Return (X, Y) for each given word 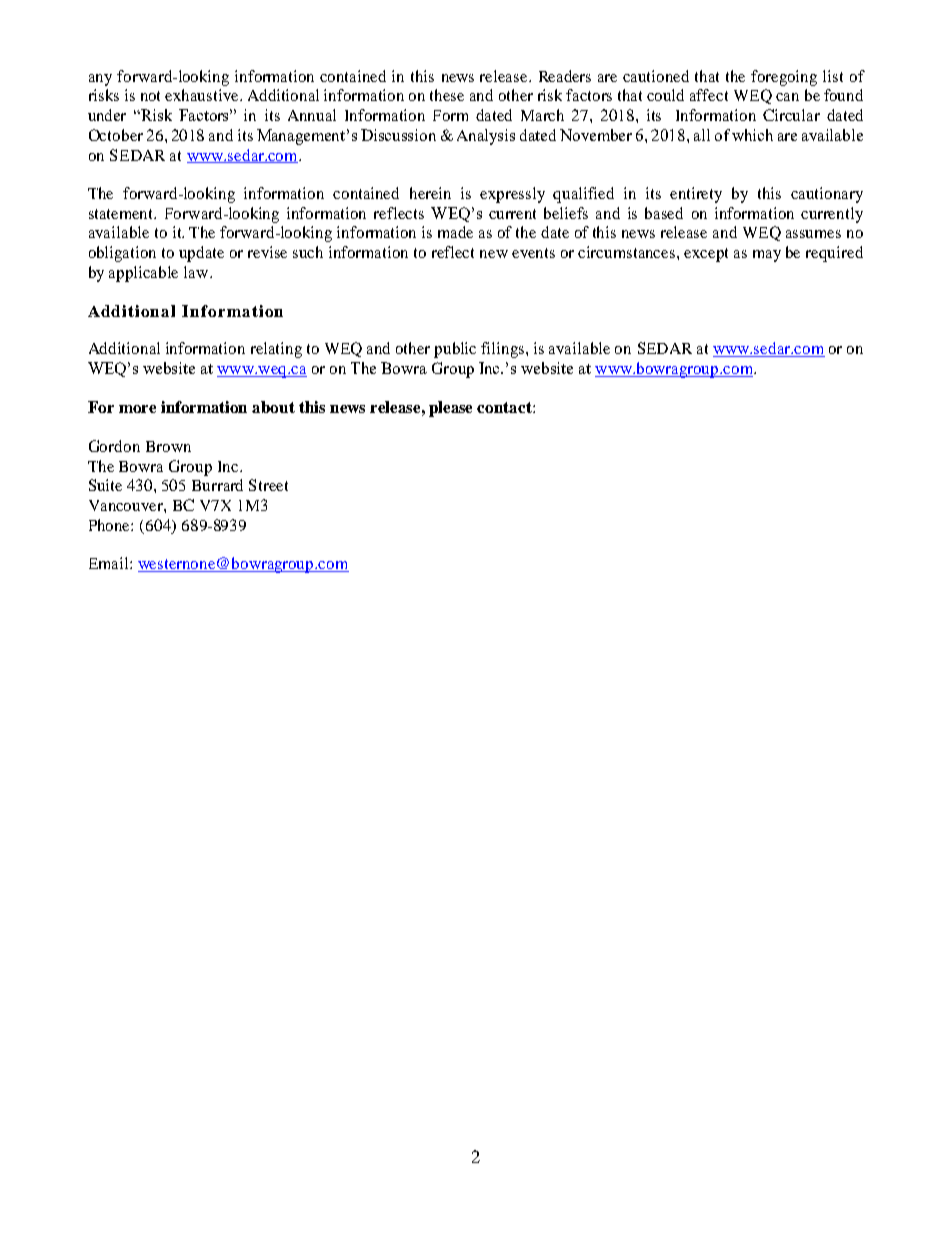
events (533, 253)
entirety (696, 195)
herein (430, 193)
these (447, 95)
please (450, 409)
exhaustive (203, 95)
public (455, 350)
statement (122, 214)
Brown (168, 446)
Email (110, 563)
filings (504, 350)
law (197, 272)
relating (276, 350)
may (767, 256)
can (787, 97)
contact (505, 407)
